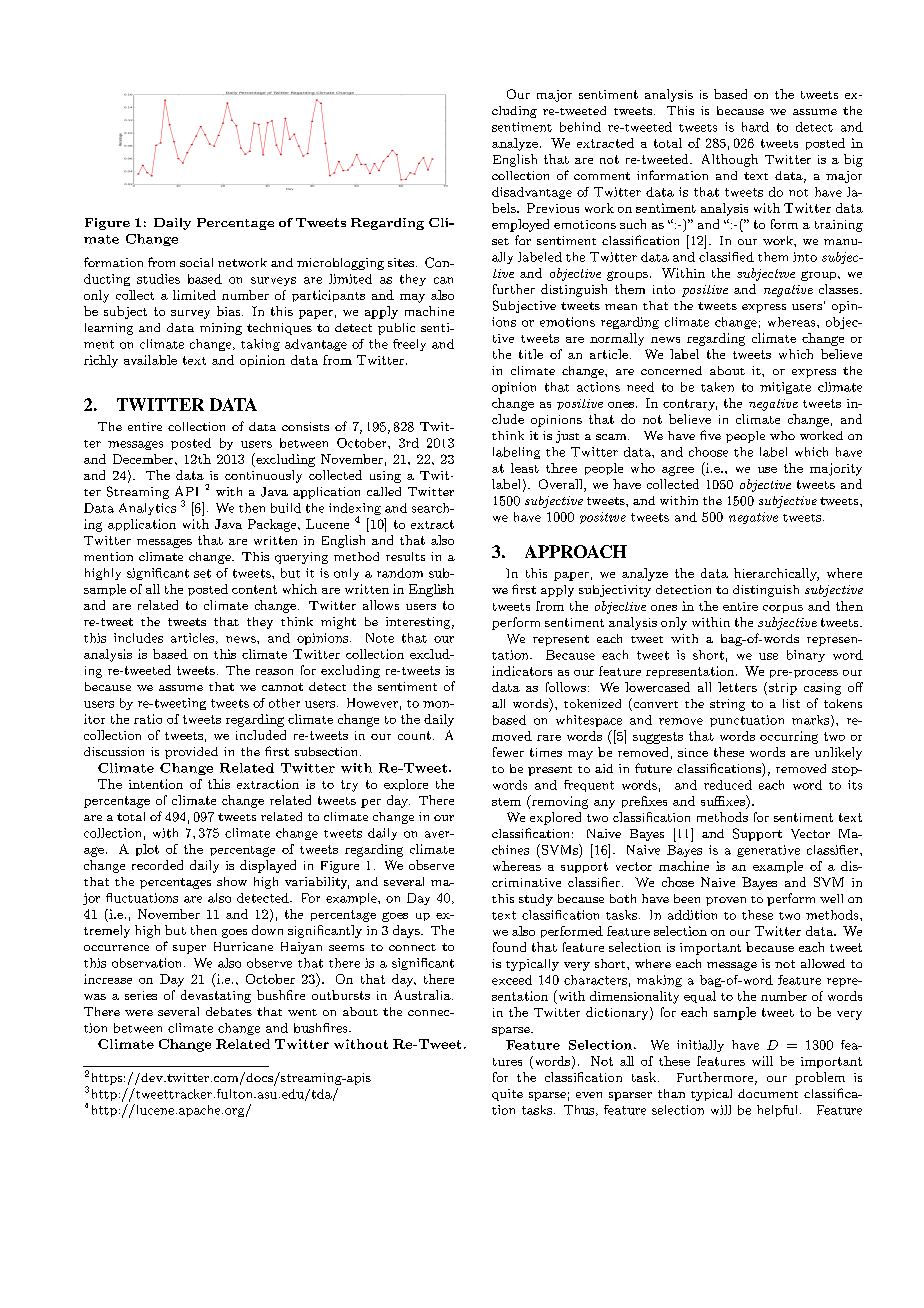 The width and height of the screenshot is (924, 1308). What do you see at coordinates (791, 703) in the screenshot?
I see `list` at bounding box center [791, 703].
